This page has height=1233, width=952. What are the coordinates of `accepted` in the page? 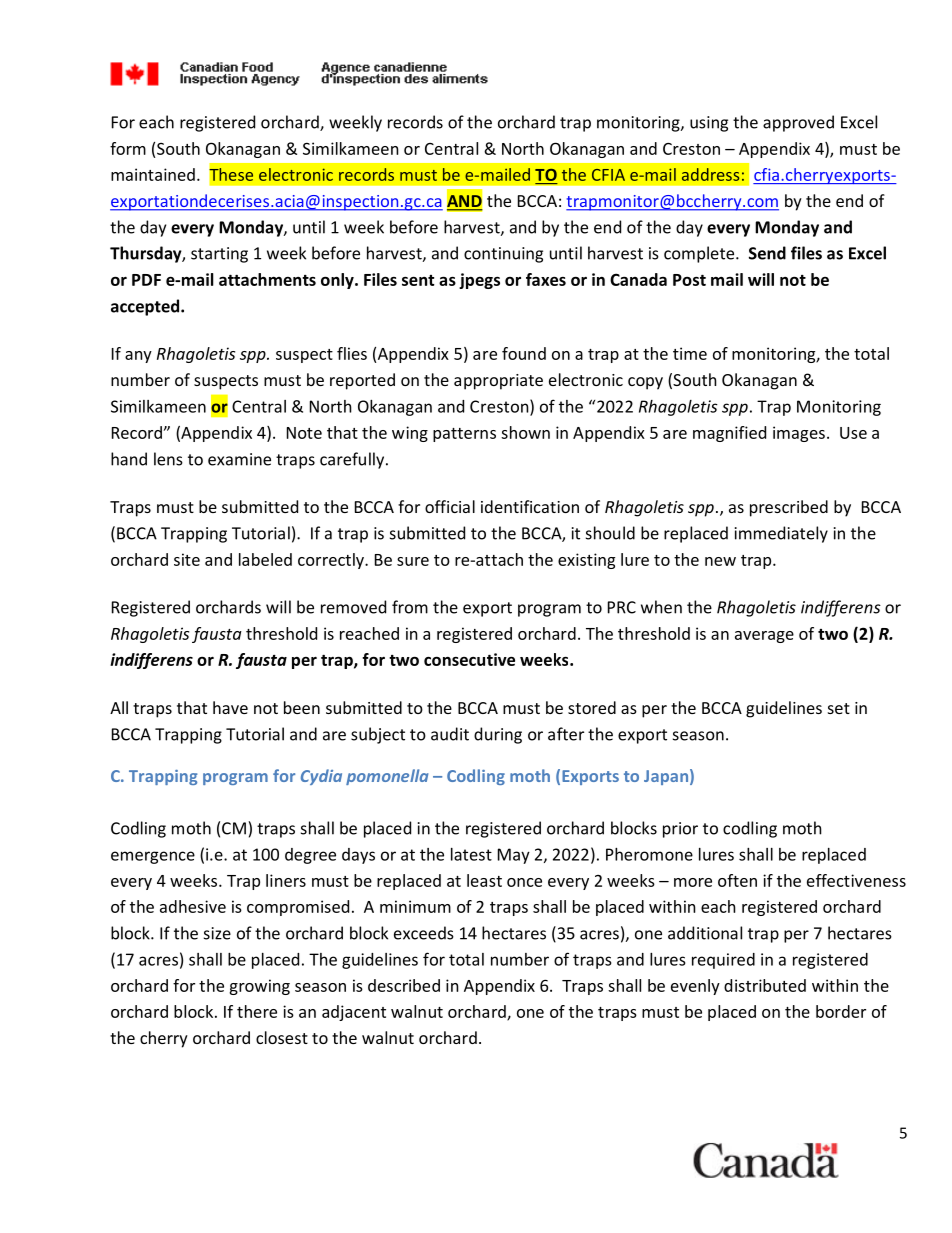 It's located at (146, 307).
